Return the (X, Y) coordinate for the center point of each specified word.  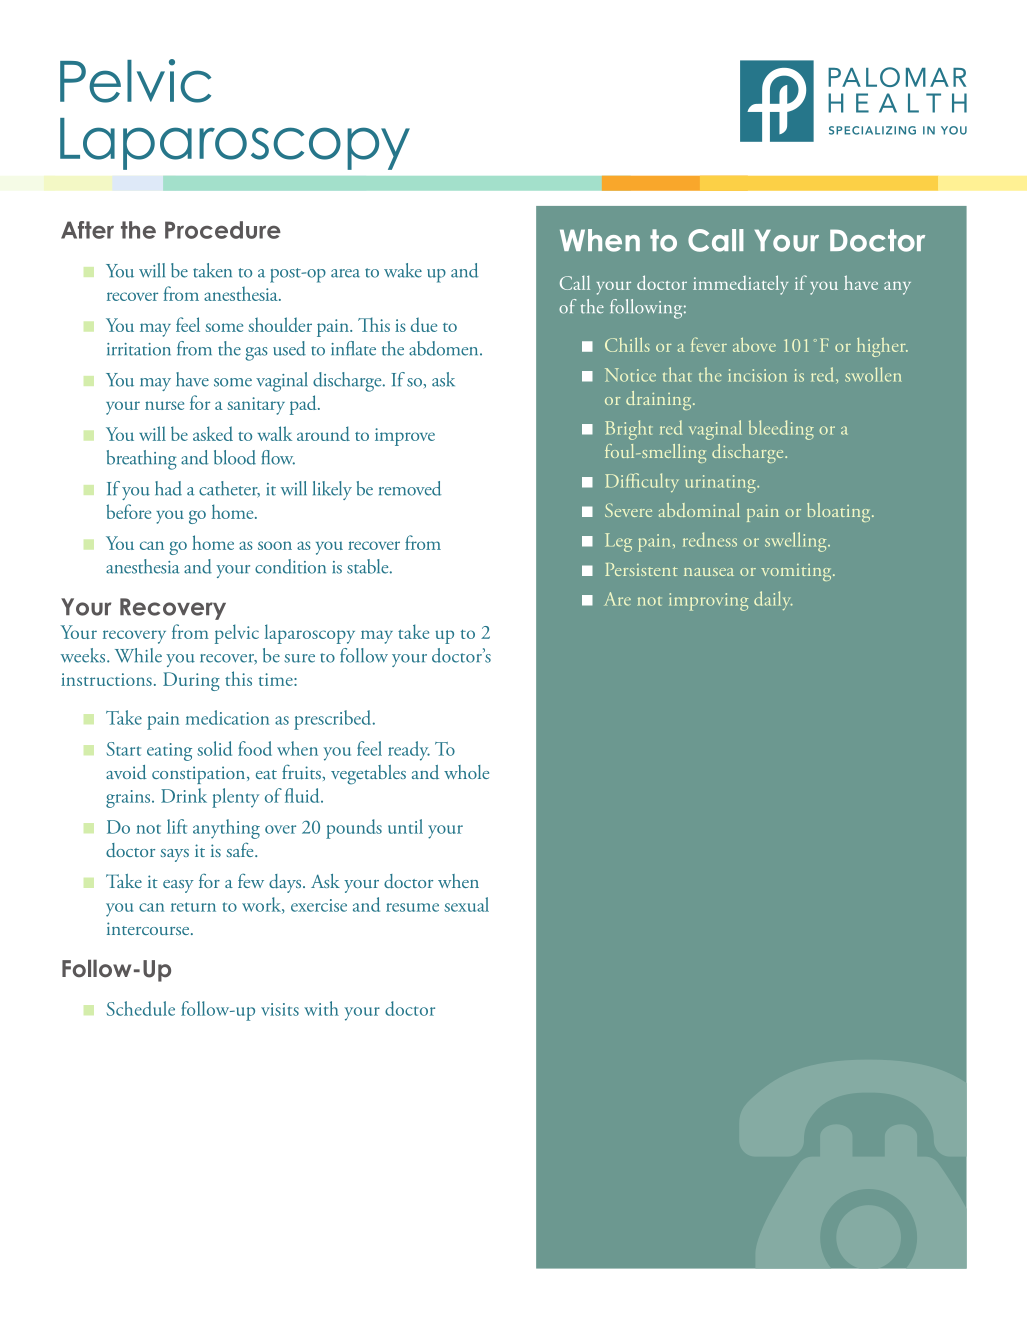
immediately (740, 285)
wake (403, 270)
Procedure (223, 230)
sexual (466, 904)
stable (369, 566)
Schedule (141, 1008)
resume (412, 907)
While (138, 655)
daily (773, 600)
